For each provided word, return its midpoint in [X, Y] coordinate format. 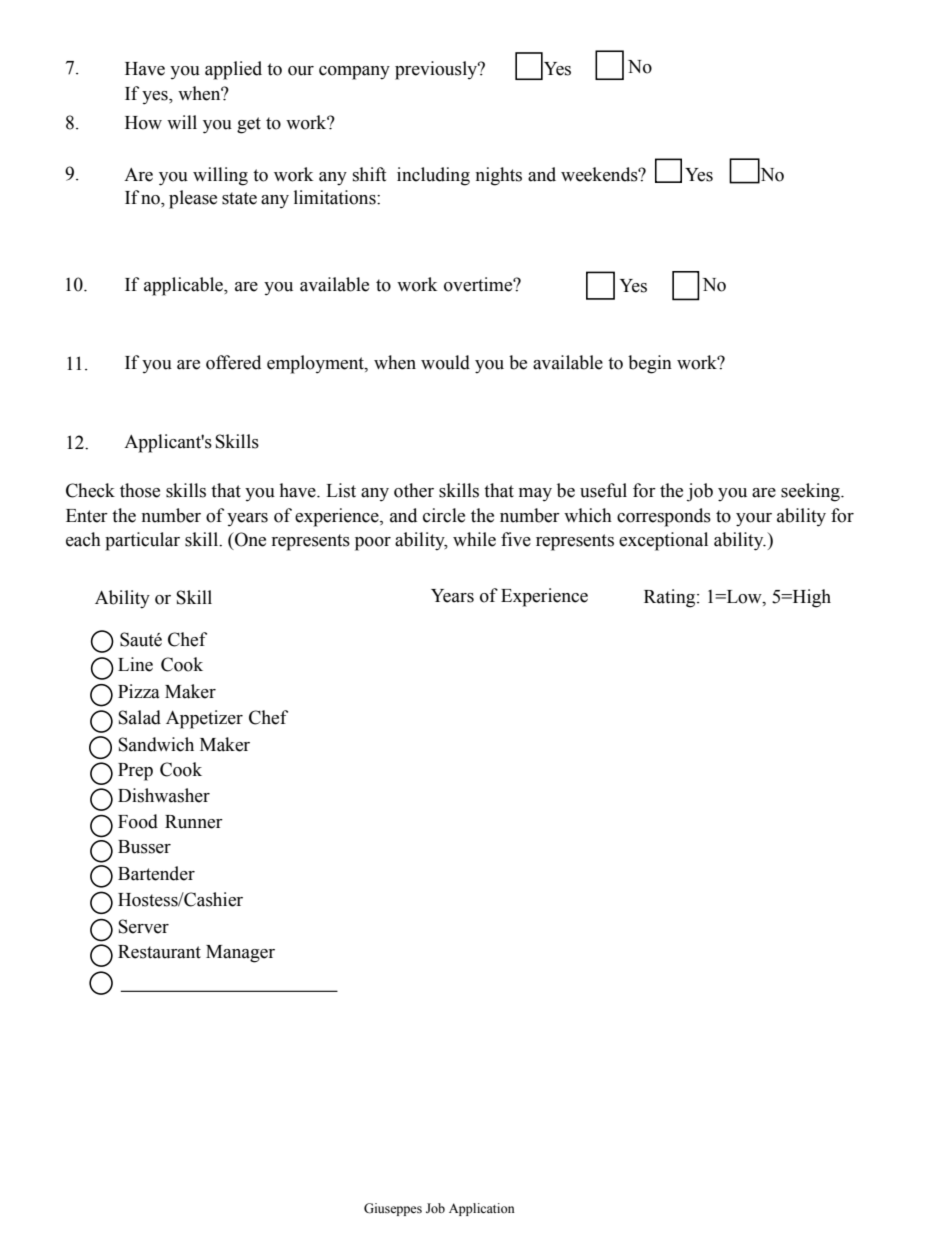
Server [143, 926]
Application [482, 1209]
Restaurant [159, 952]
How [143, 123]
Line [135, 664]
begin [650, 364]
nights [498, 176]
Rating [671, 598]
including [433, 176]
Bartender [156, 873]
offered [233, 362]
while [474, 539]
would [445, 362]
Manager [240, 954]
